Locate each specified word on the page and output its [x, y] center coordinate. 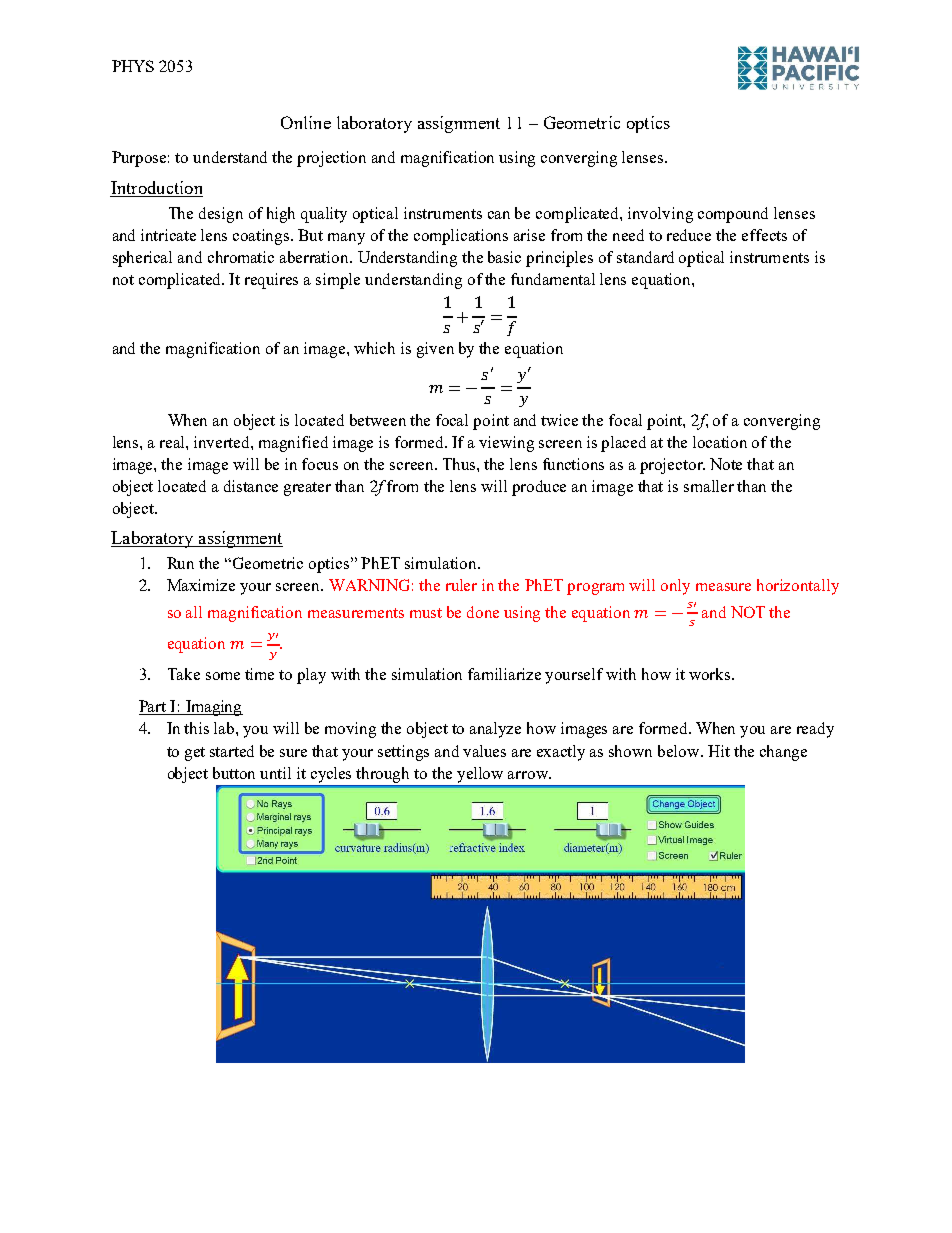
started [232, 751]
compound [733, 215]
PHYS [133, 66]
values [484, 751]
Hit [719, 751]
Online [306, 122]
